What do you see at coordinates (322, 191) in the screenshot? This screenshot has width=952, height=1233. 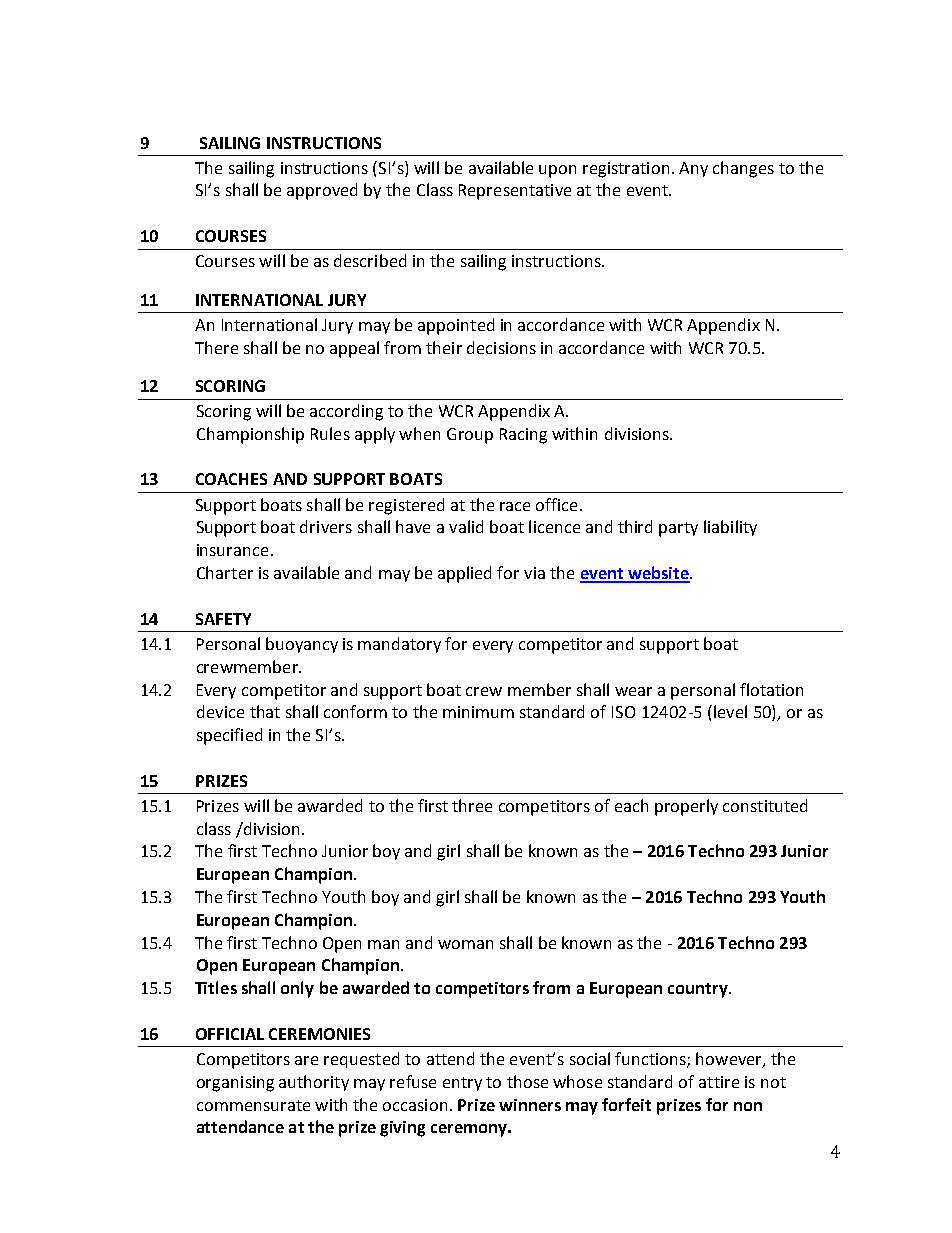 I see `approved` at bounding box center [322, 191].
